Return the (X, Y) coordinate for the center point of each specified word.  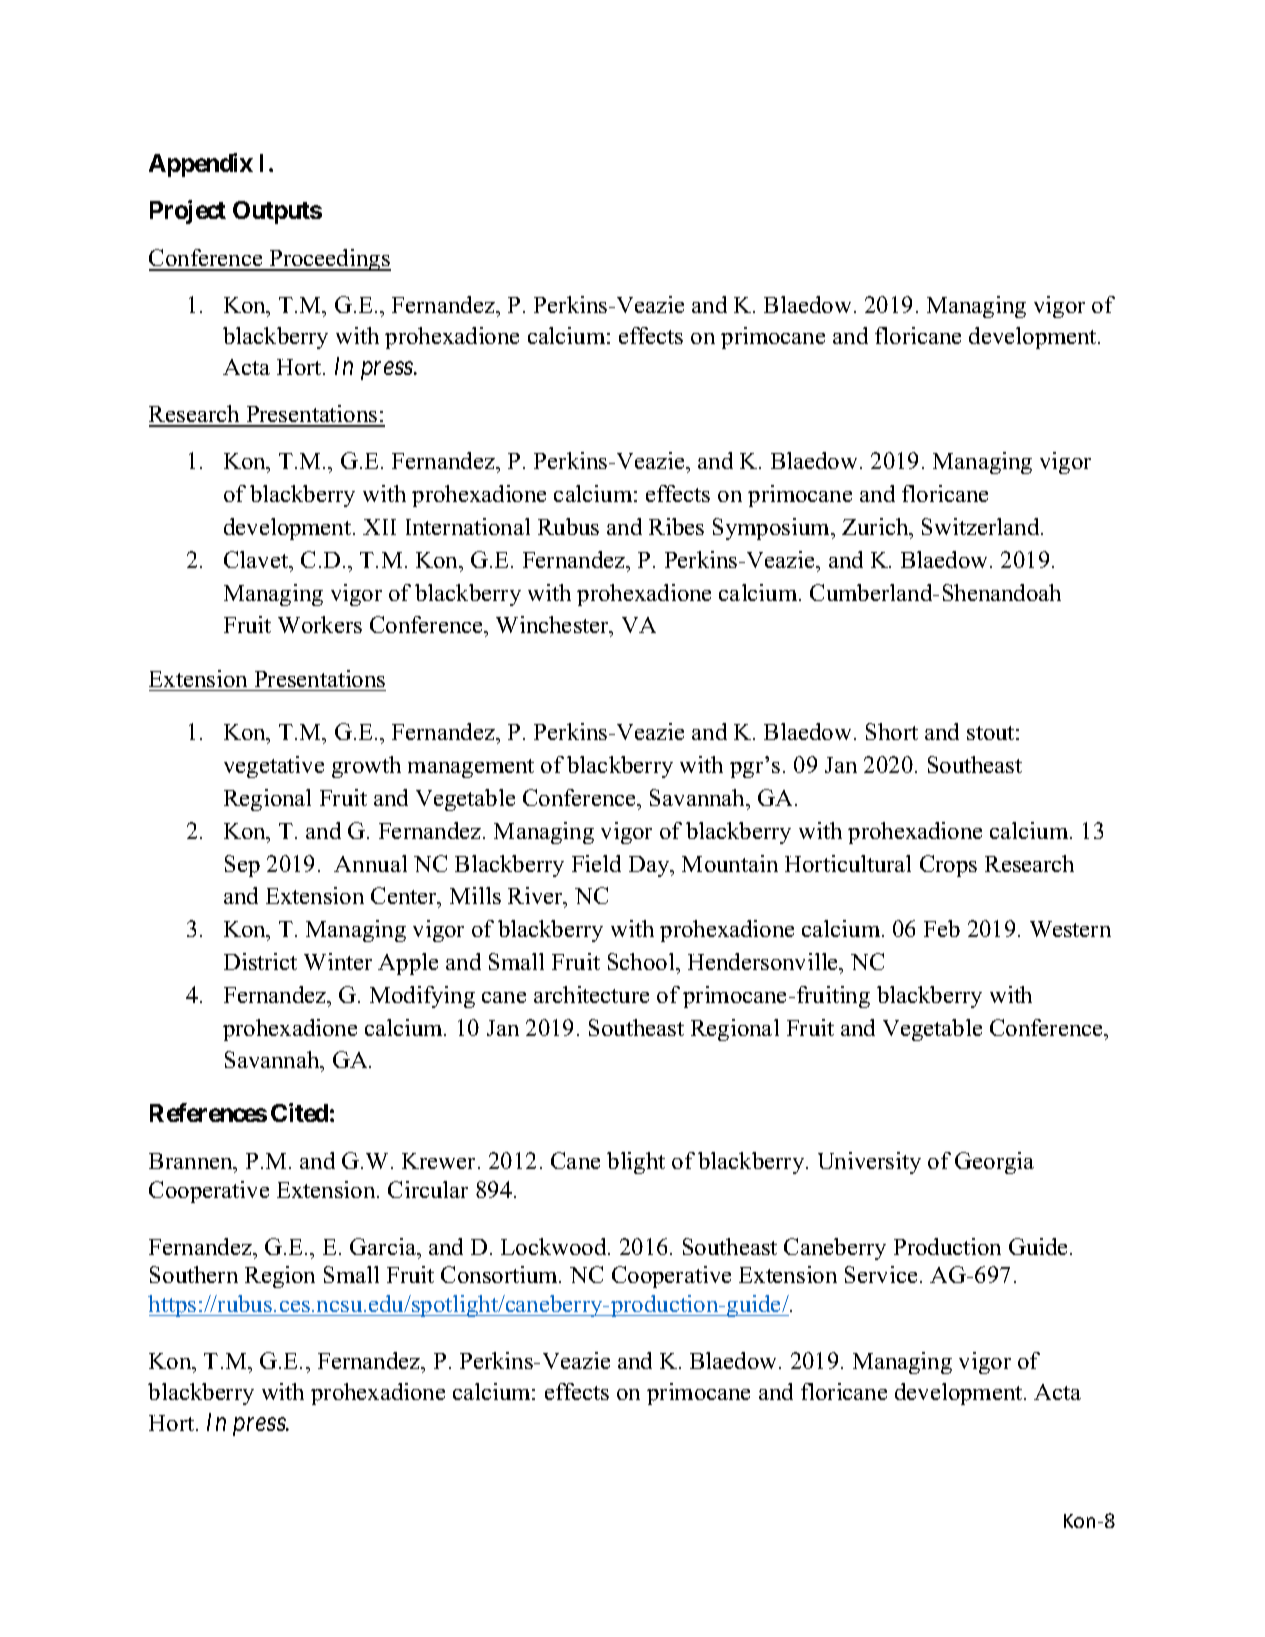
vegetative (274, 767)
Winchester (554, 626)
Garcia (384, 1246)
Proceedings (329, 260)
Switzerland (982, 526)
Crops (948, 866)
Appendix (201, 165)
